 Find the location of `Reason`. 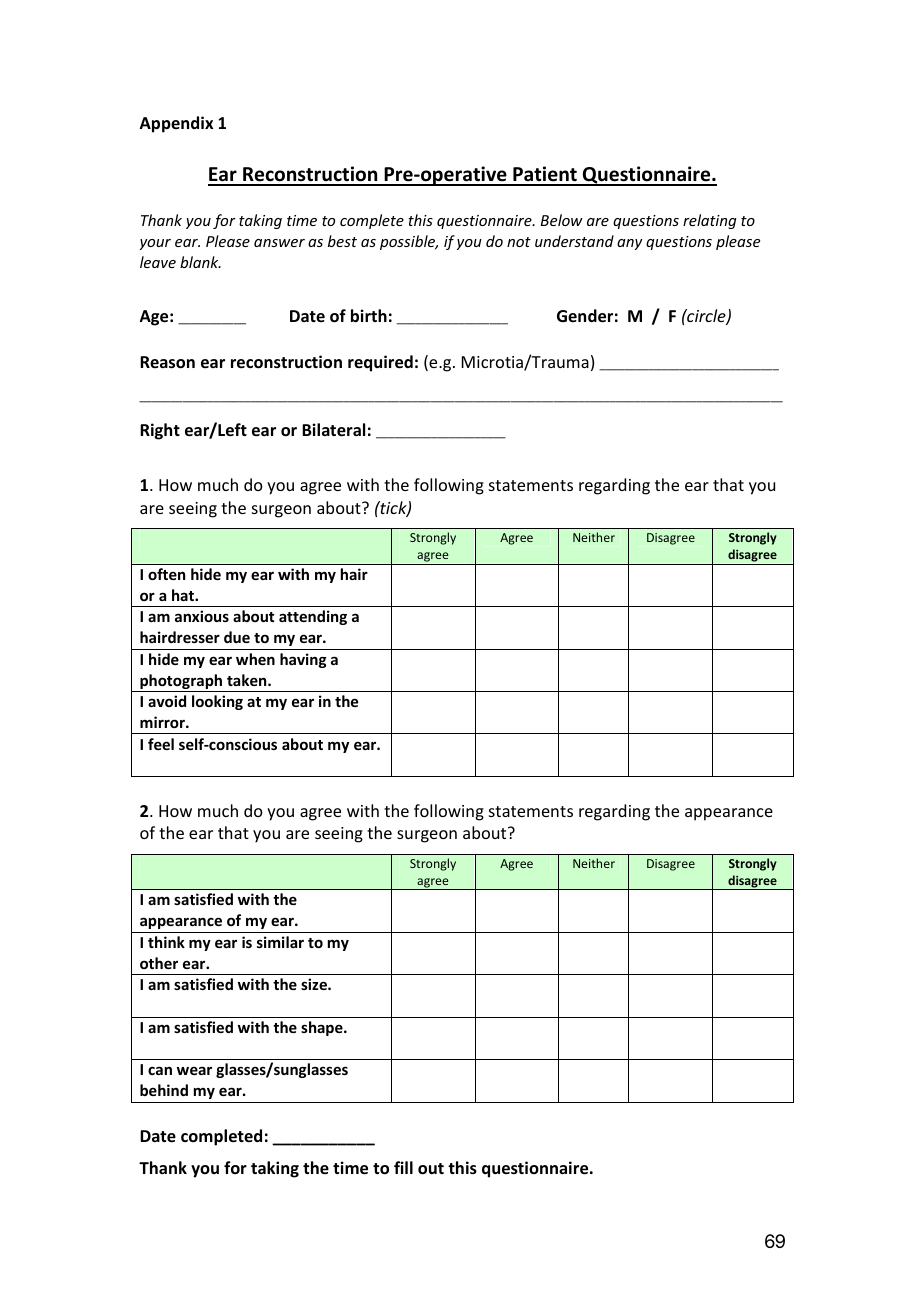

Reason is located at coordinates (167, 362).
